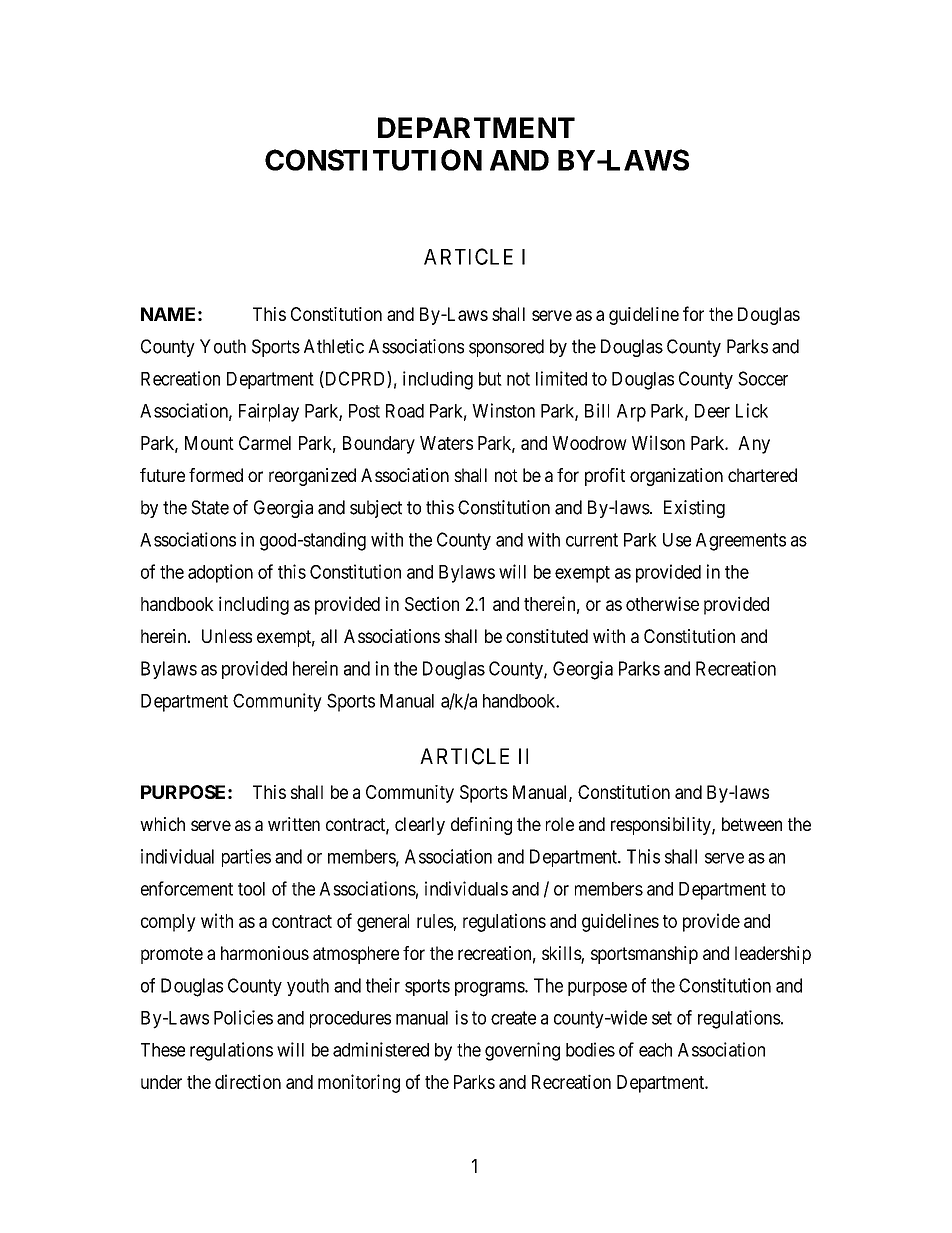 This page has width=952, height=1233. I want to click on but, so click(490, 379).
